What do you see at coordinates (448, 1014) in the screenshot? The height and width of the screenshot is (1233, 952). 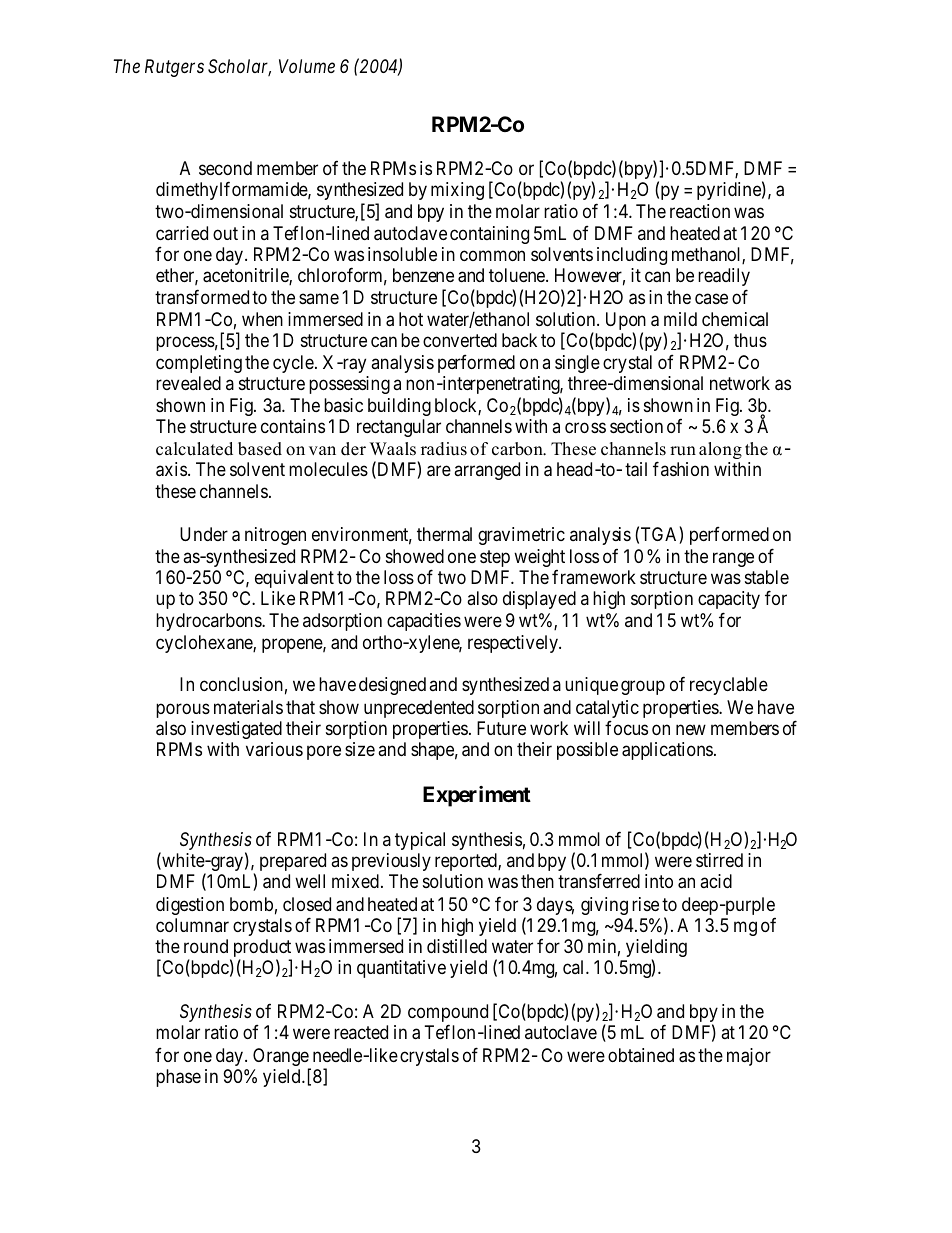 I see `compound` at bounding box center [448, 1014].
